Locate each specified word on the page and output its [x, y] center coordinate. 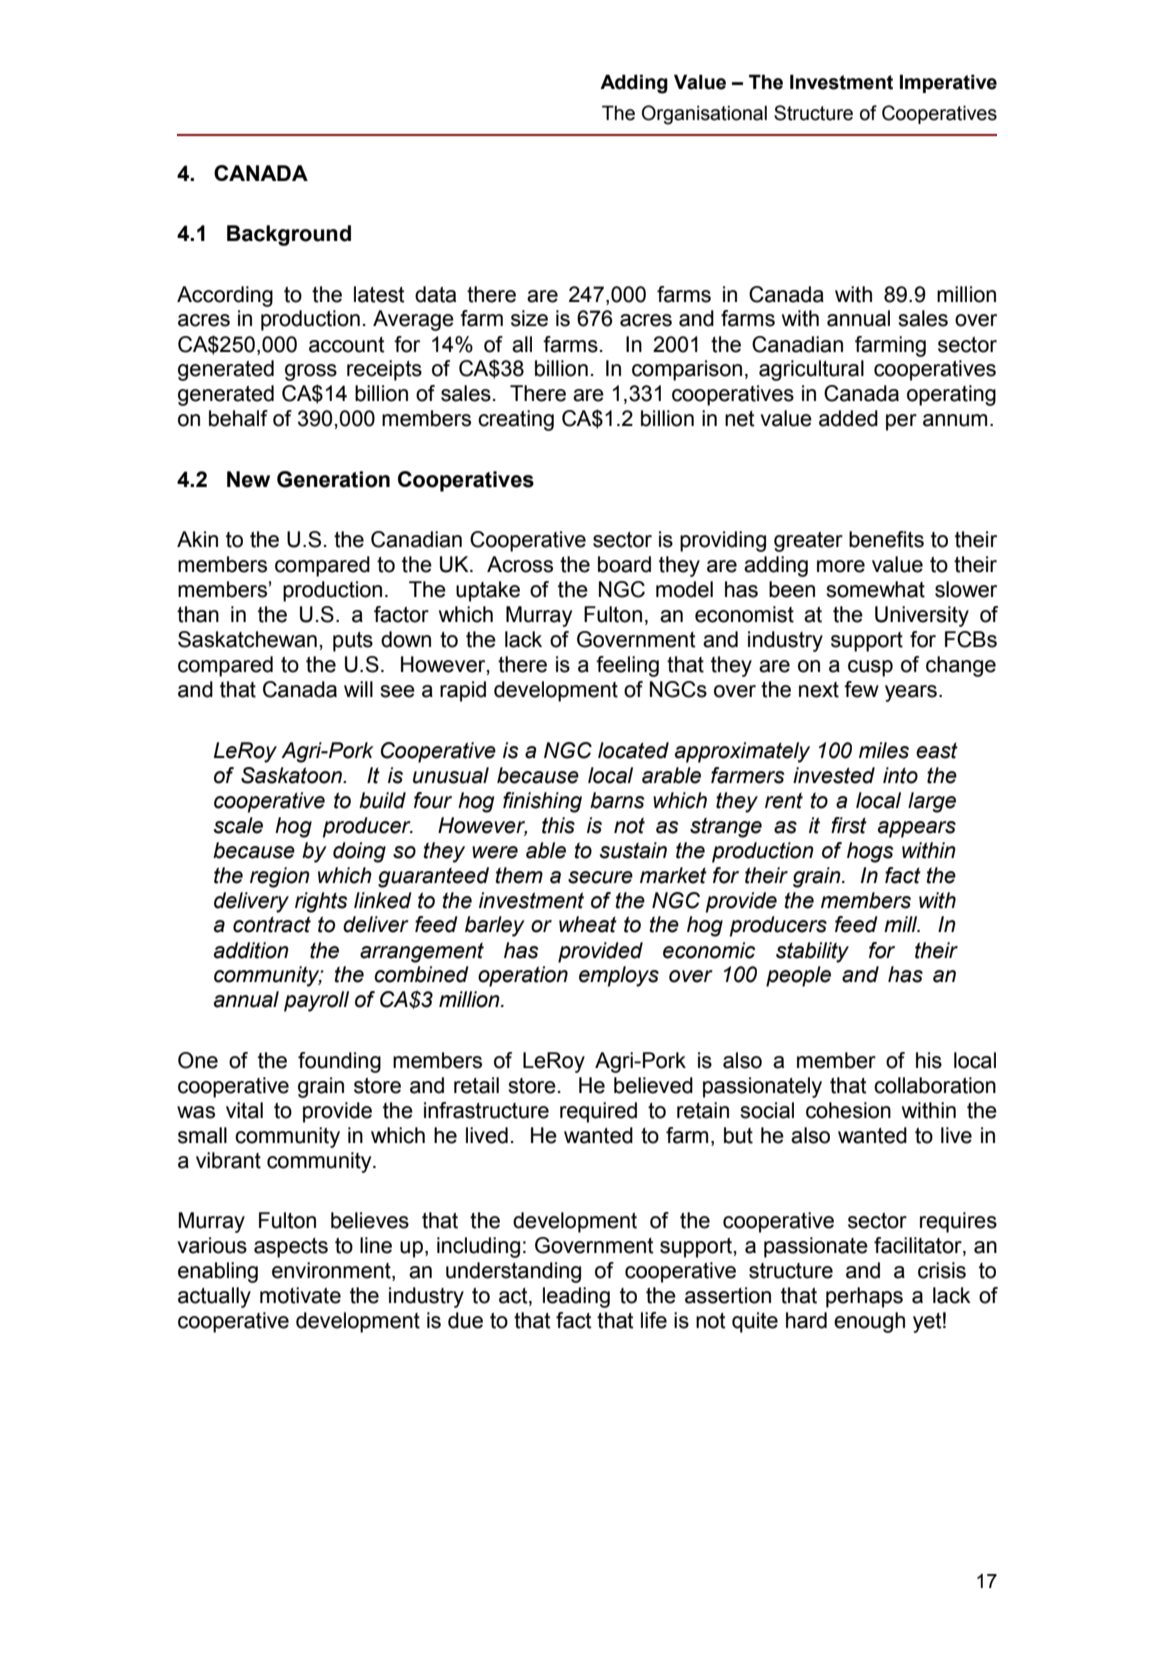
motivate [300, 1295]
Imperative [948, 83]
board [624, 564]
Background [289, 235]
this [558, 825]
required [598, 1112]
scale [238, 825]
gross [311, 372]
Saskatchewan [247, 639]
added [848, 418]
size [529, 318]
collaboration [935, 1085]
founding [339, 1062]
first [849, 825]
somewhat [875, 589]
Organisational [704, 115]
